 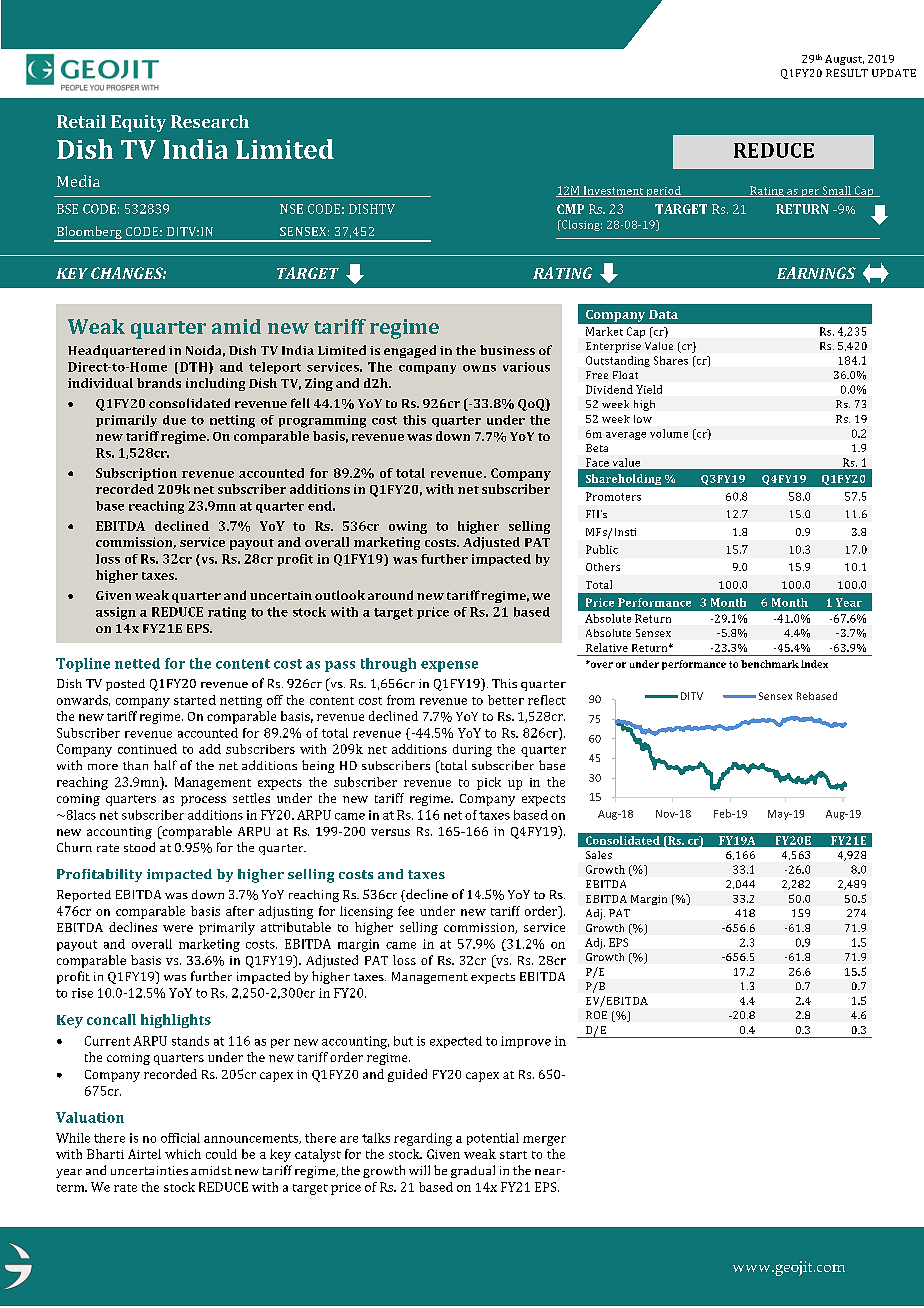 What do you see at coordinates (138, 123) in the screenshot?
I see `Equity` at bounding box center [138, 123].
